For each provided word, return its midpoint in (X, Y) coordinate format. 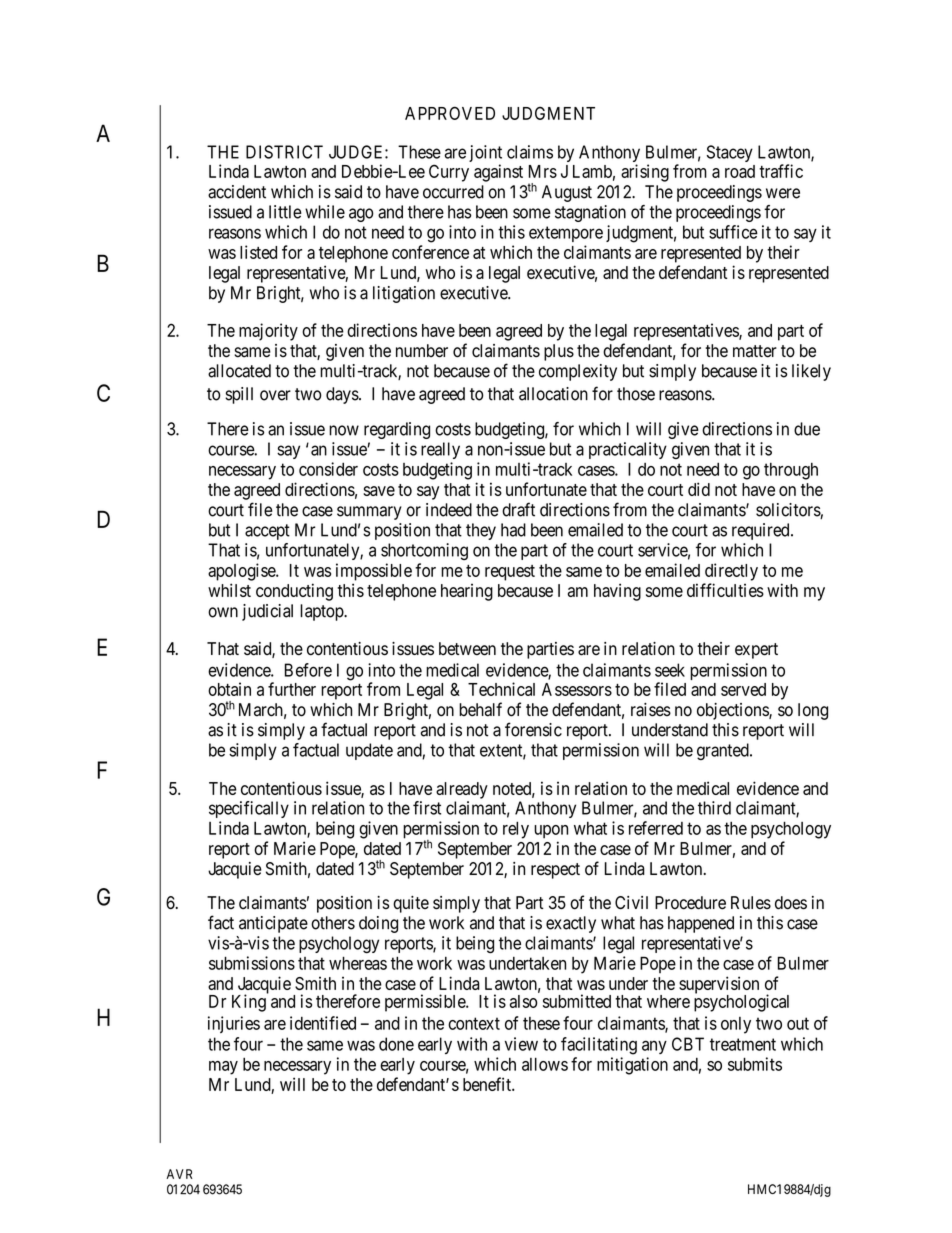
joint (485, 155)
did (699, 489)
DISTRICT (284, 152)
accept (267, 532)
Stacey (730, 153)
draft (518, 509)
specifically (249, 809)
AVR (179, 1174)
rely (516, 830)
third (714, 808)
